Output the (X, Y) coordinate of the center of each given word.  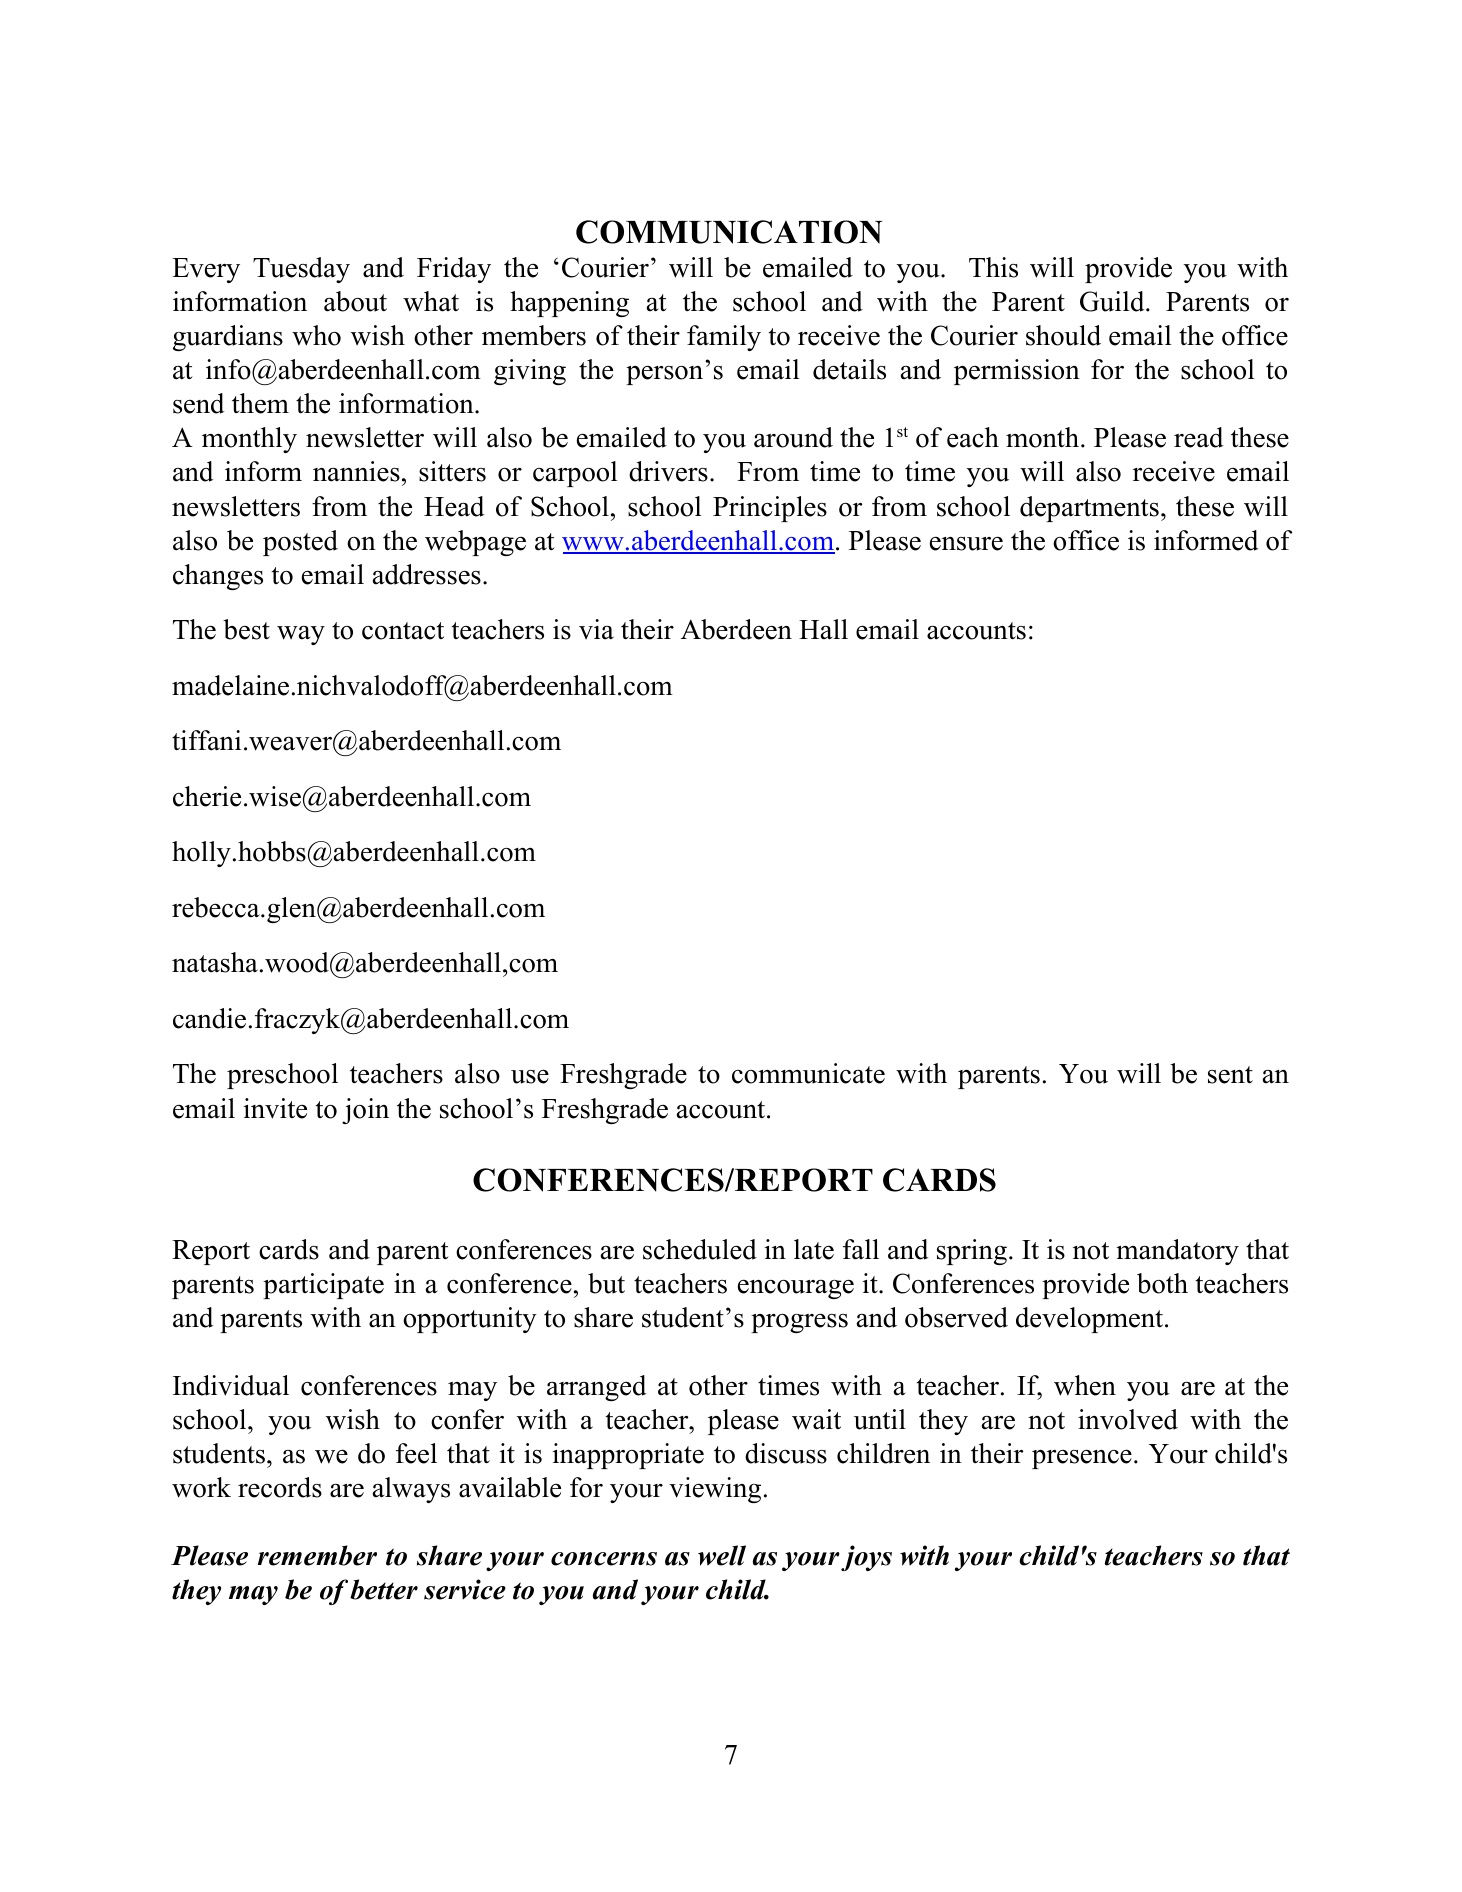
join (365, 1111)
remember (317, 1555)
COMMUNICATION (729, 232)
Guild (1113, 301)
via (596, 629)
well (722, 1555)
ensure (966, 544)
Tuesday (301, 270)
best (246, 629)
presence (1082, 1459)
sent (1230, 1075)
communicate (808, 1073)
